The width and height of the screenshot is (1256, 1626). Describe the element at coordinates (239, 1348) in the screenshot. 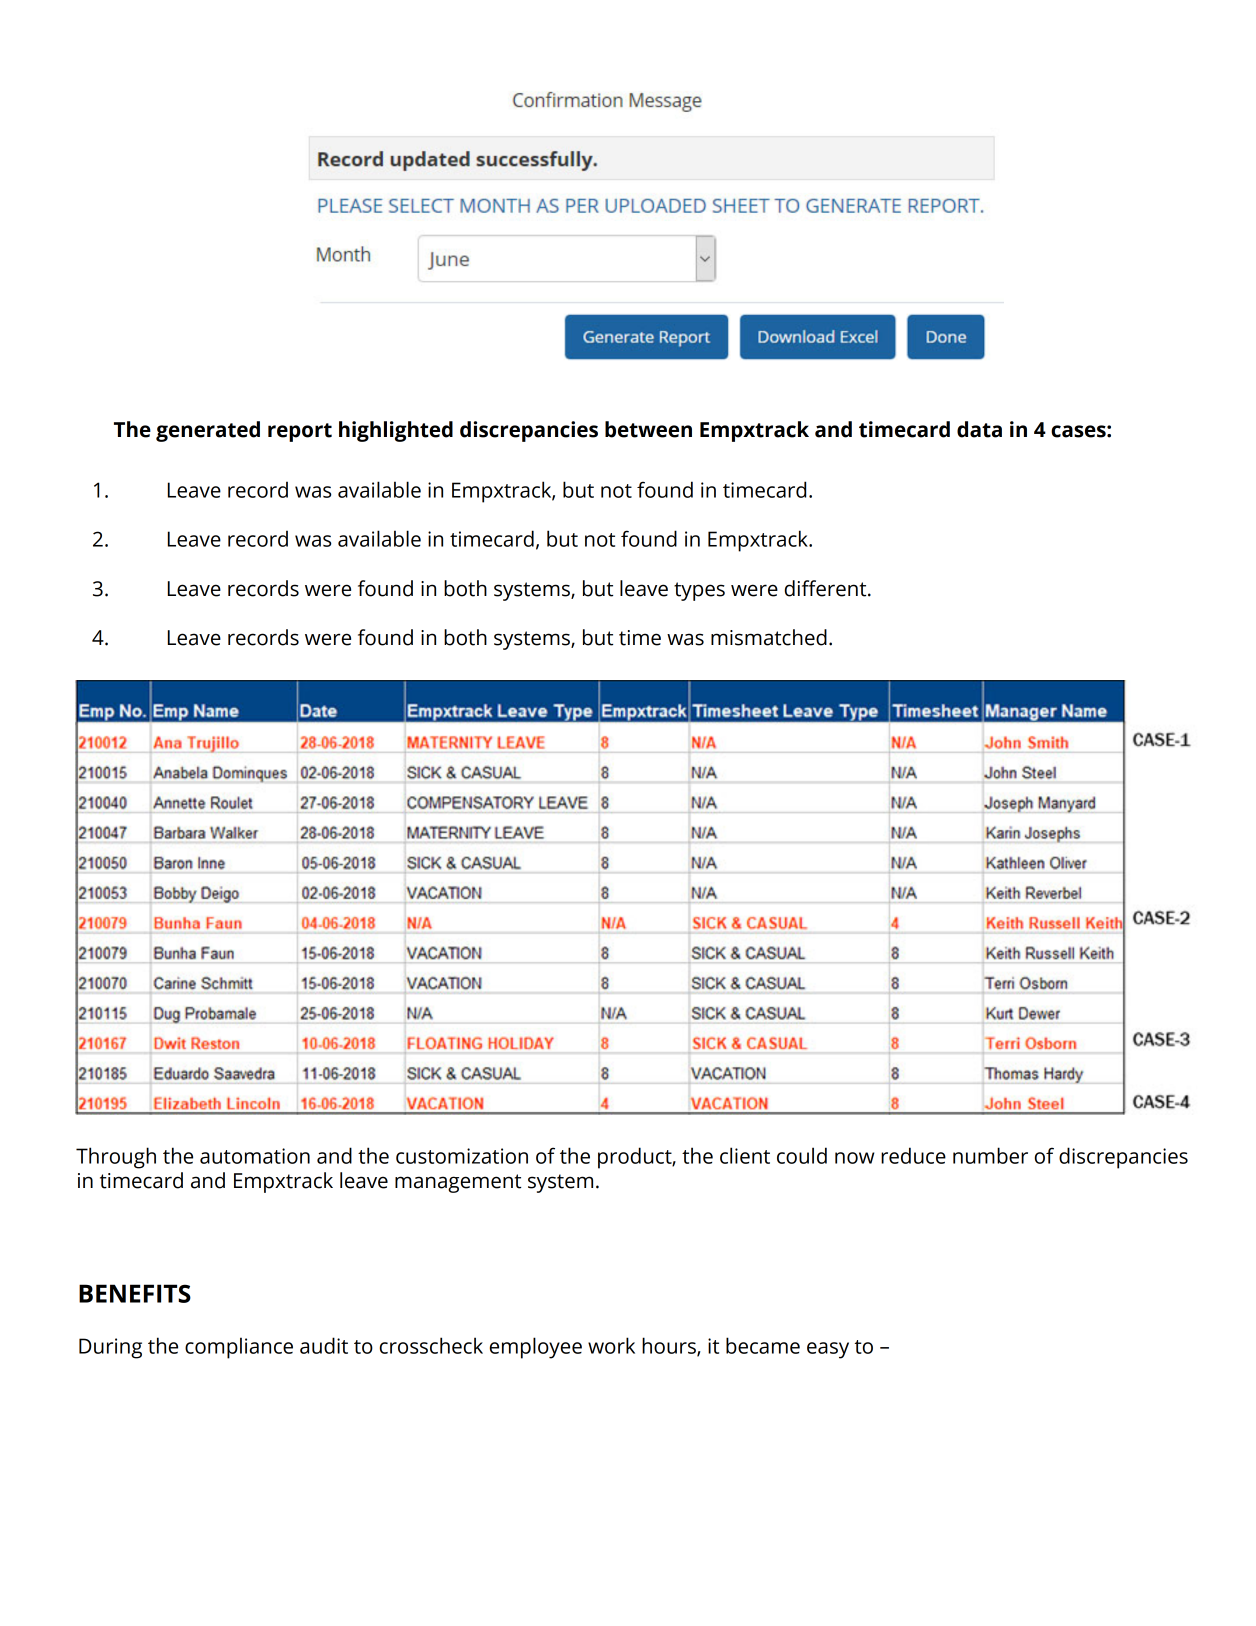

I see `compliance` at that location.
